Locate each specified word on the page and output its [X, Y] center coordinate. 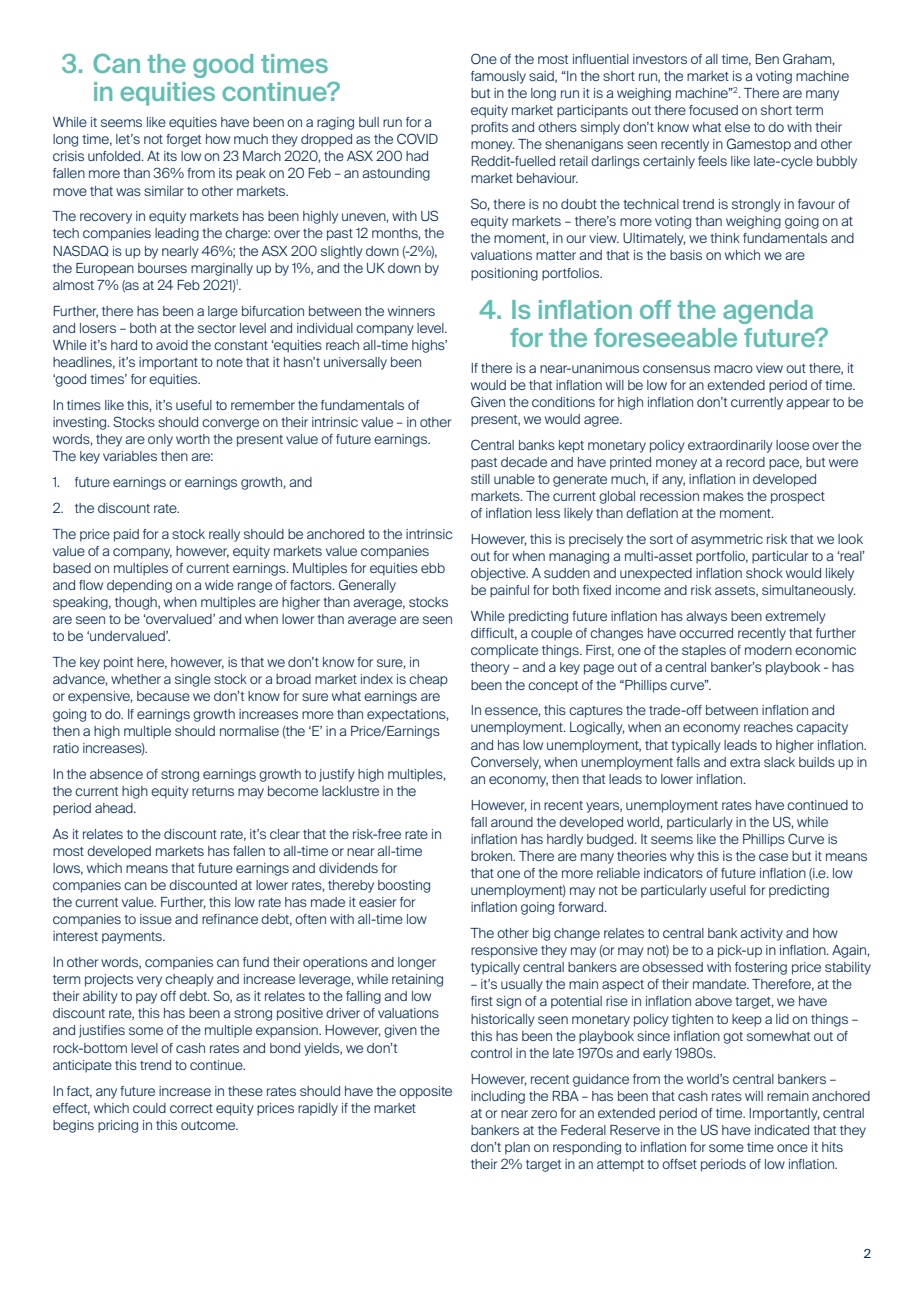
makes [723, 496]
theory [490, 668]
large [223, 312]
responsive [504, 951]
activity [761, 934]
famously [498, 77]
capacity [822, 728]
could [149, 1108]
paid [126, 535]
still [480, 479]
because [163, 696]
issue [156, 919]
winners [411, 311]
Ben [767, 59]
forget [183, 140]
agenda [768, 312]
